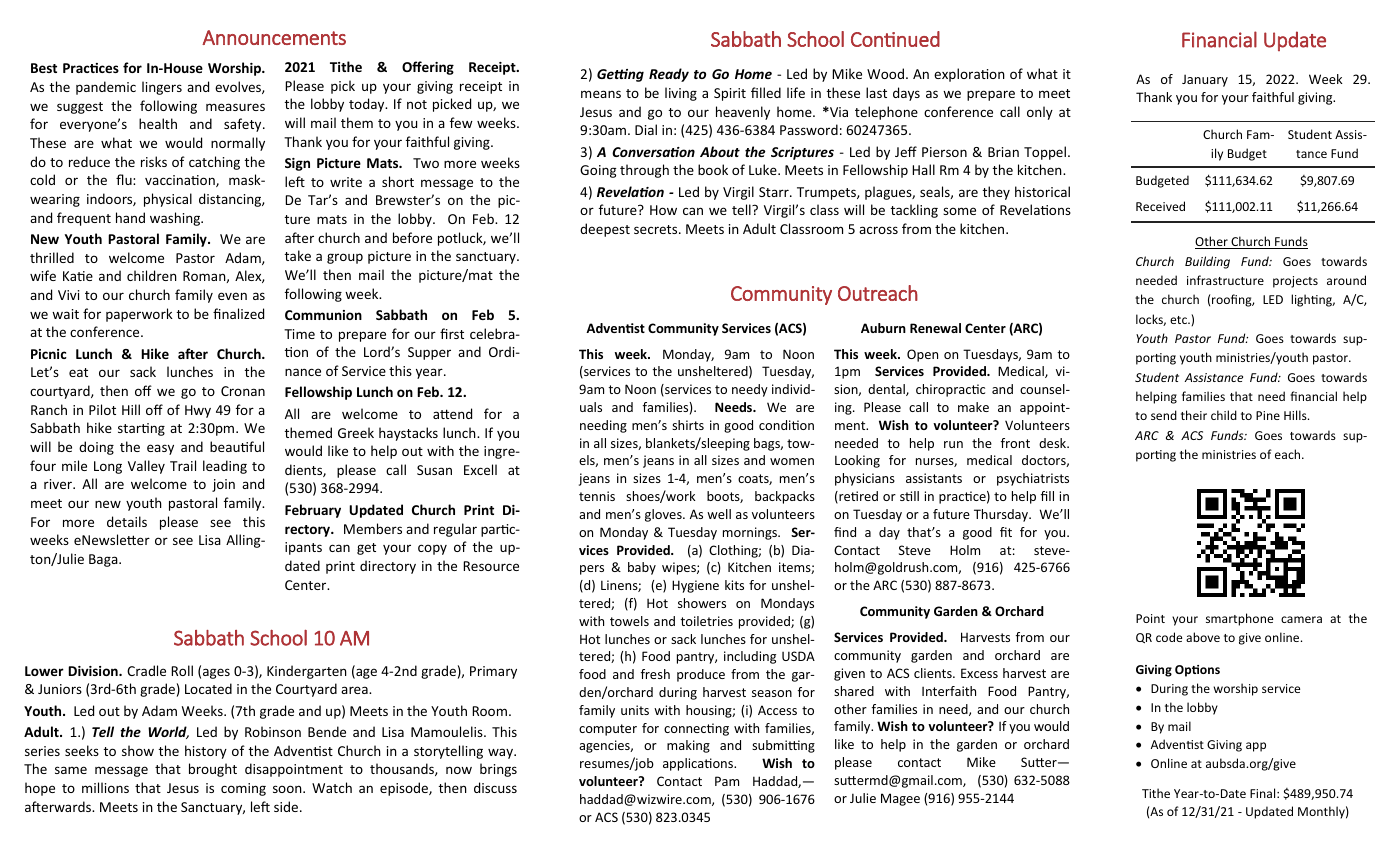 This screenshot has height=850, width=1400. I want to click on Ready, so click(669, 75).
